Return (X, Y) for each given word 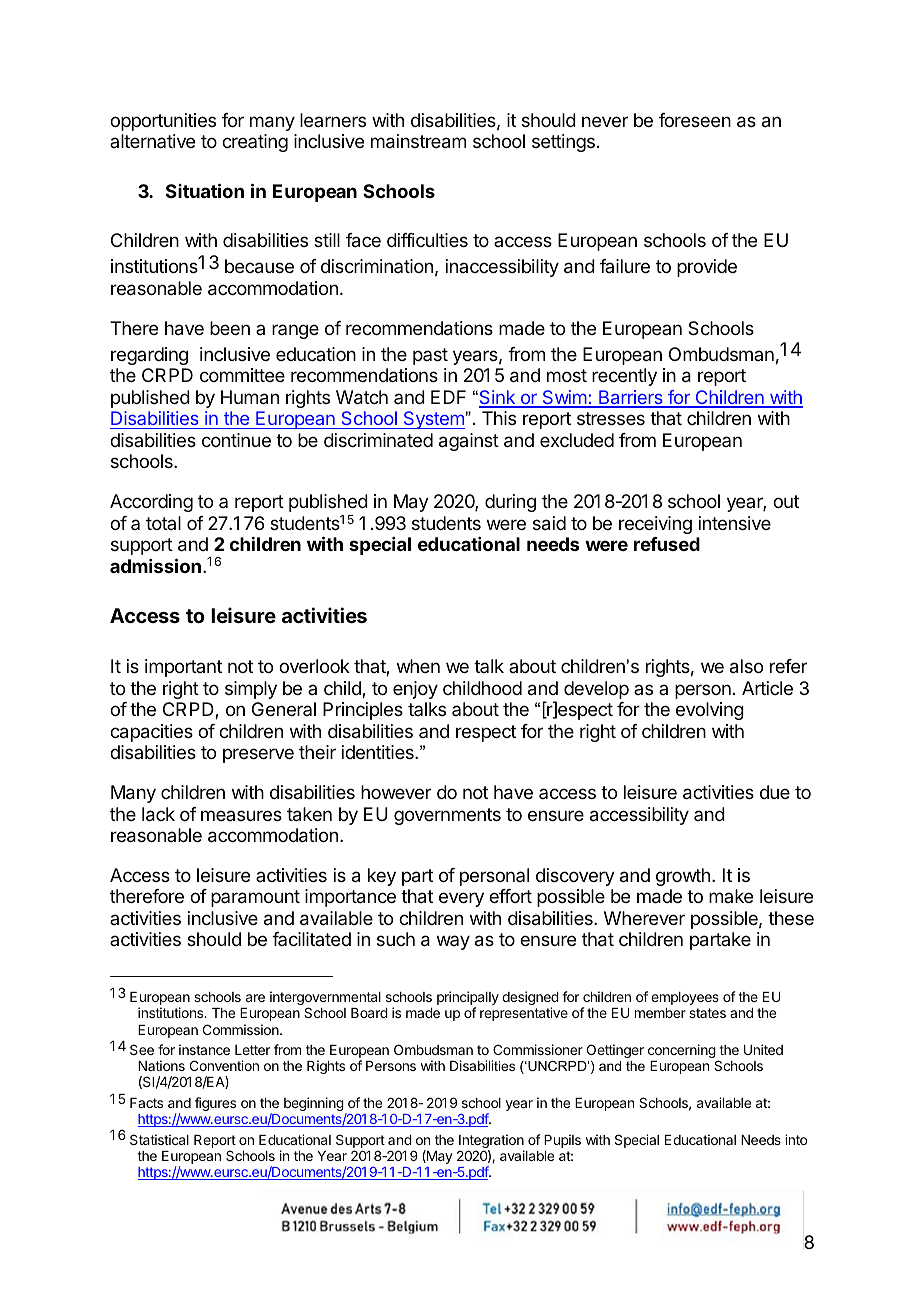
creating (255, 143)
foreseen (695, 120)
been (230, 328)
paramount (255, 898)
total (163, 523)
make (731, 896)
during (510, 503)
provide (707, 268)
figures (215, 1104)
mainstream (418, 141)
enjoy (415, 690)
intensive (735, 523)
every (461, 899)
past (430, 356)
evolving (710, 711)
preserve (258, 755)
